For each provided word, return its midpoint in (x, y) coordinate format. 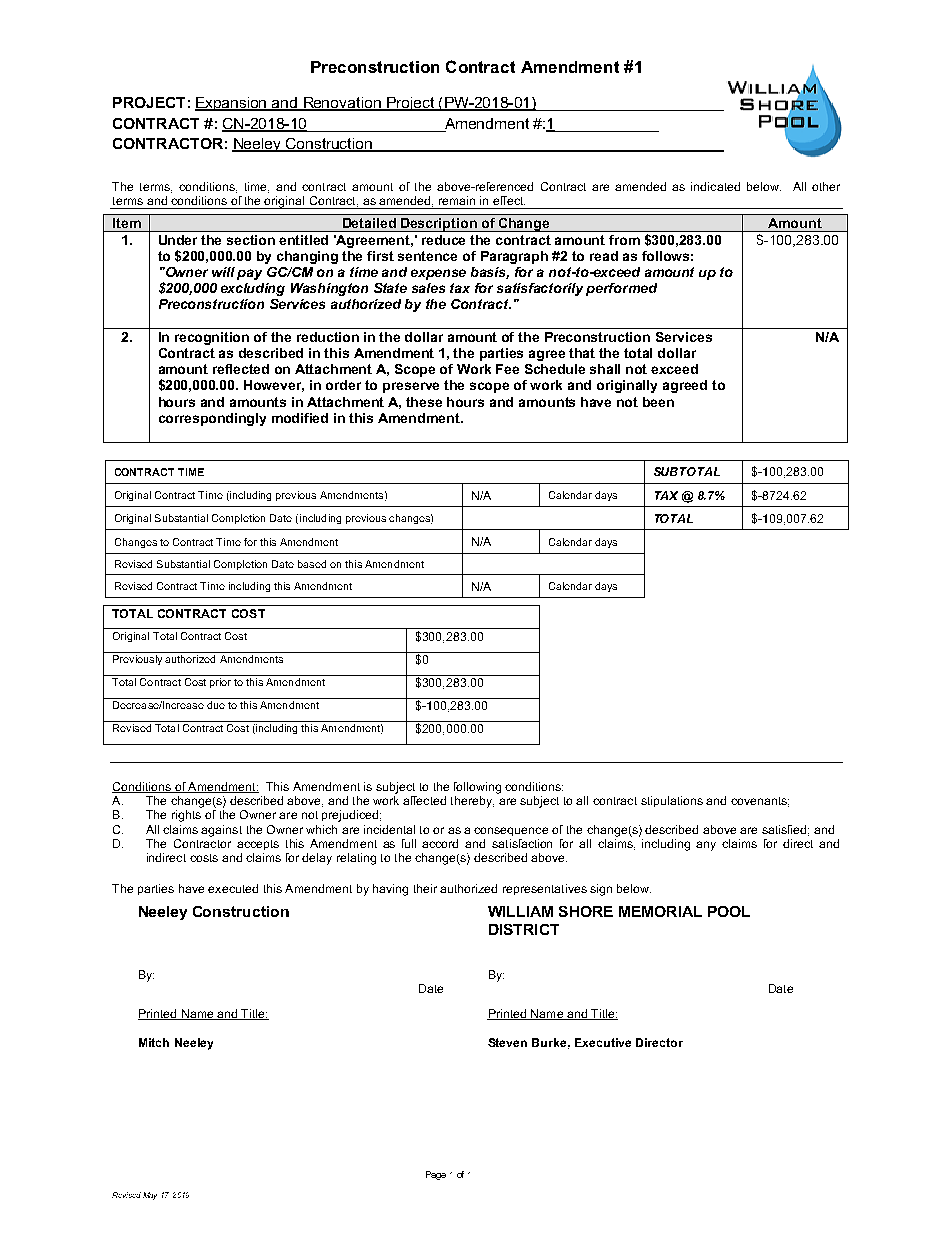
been (658, 402)
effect (509, 200)
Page (436, 1175)
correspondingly (212, 419)
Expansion (232, 104)
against (221, 831)
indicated (715, 186)
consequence (511, 831)
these (424, 402)
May (150, 1196)
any (706, 846)
